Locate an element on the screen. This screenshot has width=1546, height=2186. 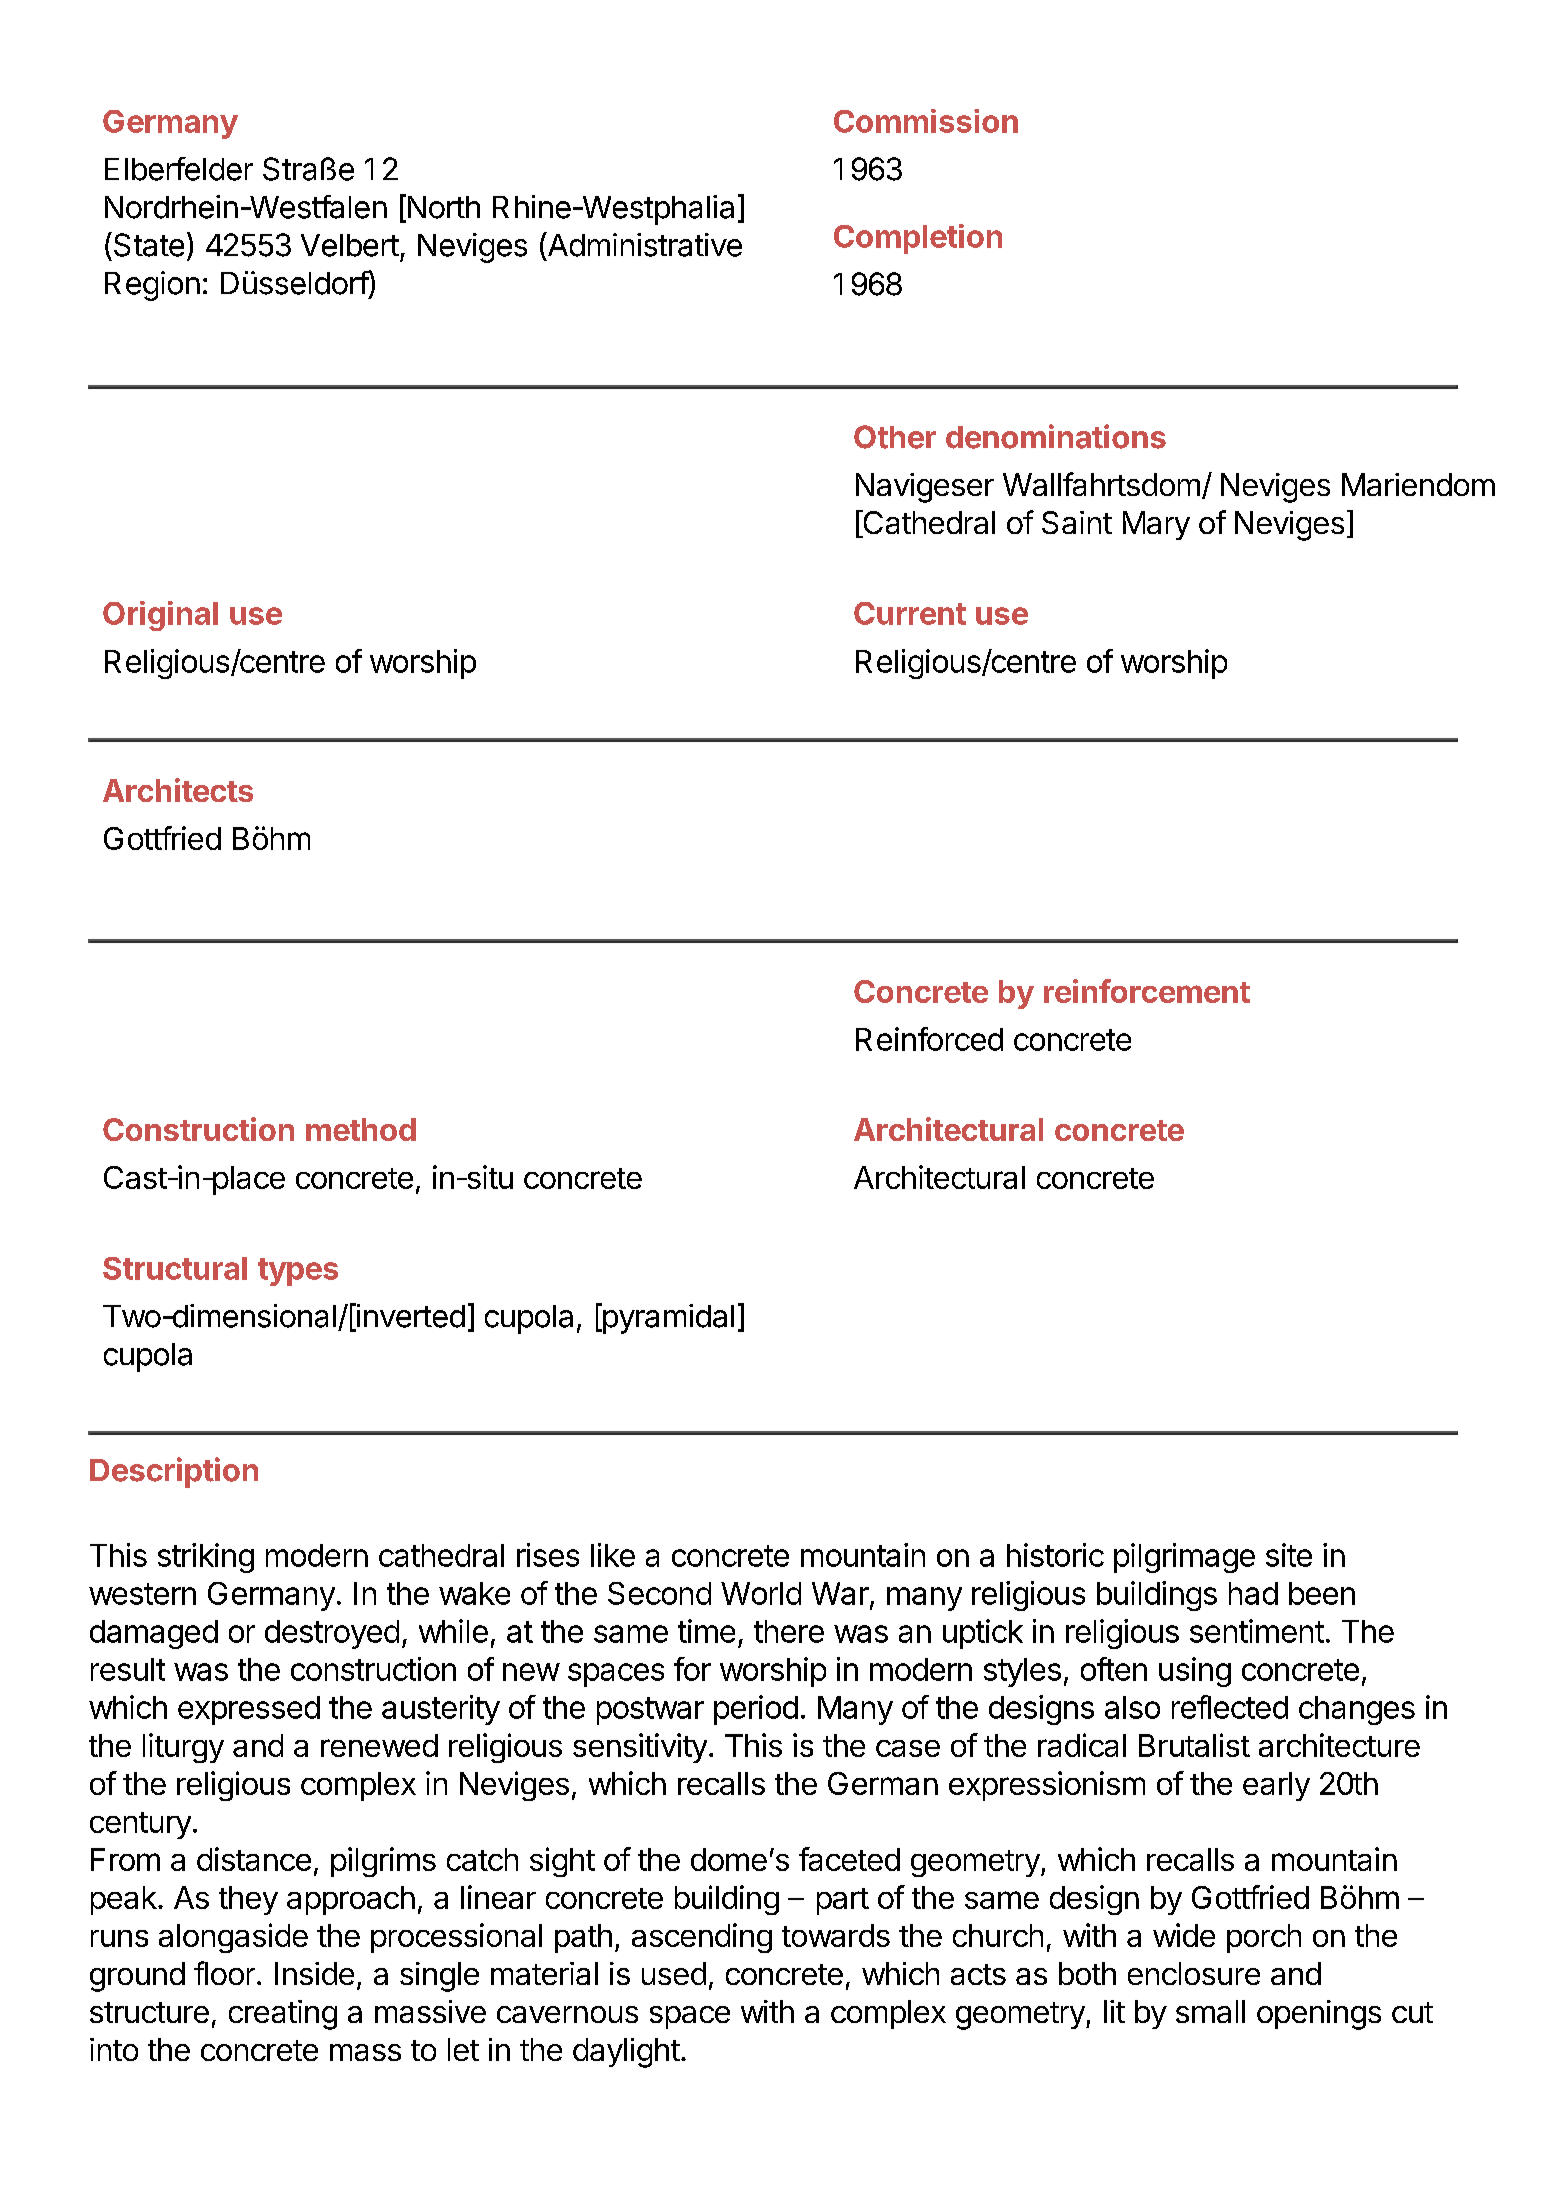
Description is located at coordinates (174, 1472).
